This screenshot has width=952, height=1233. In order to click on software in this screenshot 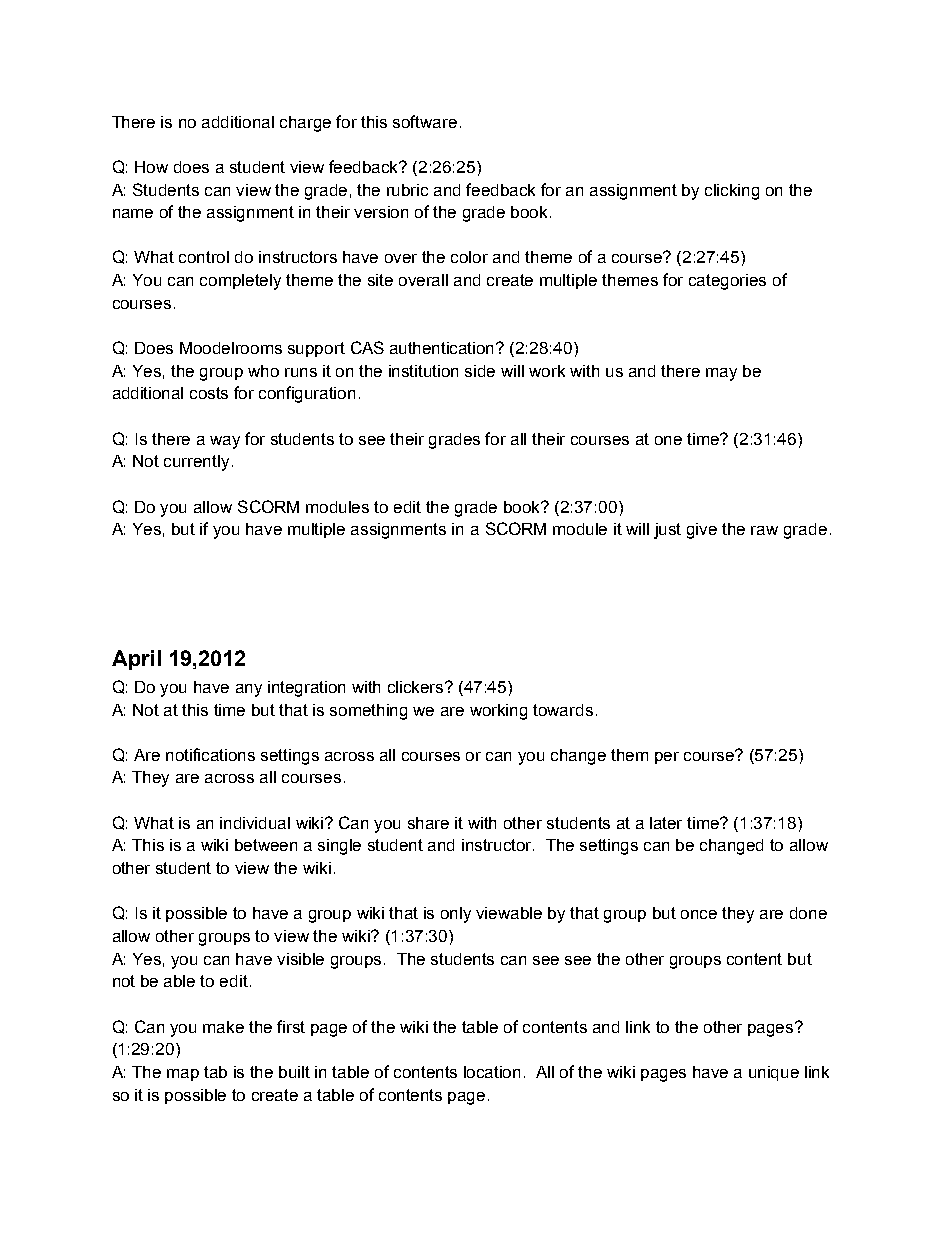, I will do `click(425, 121)`.
